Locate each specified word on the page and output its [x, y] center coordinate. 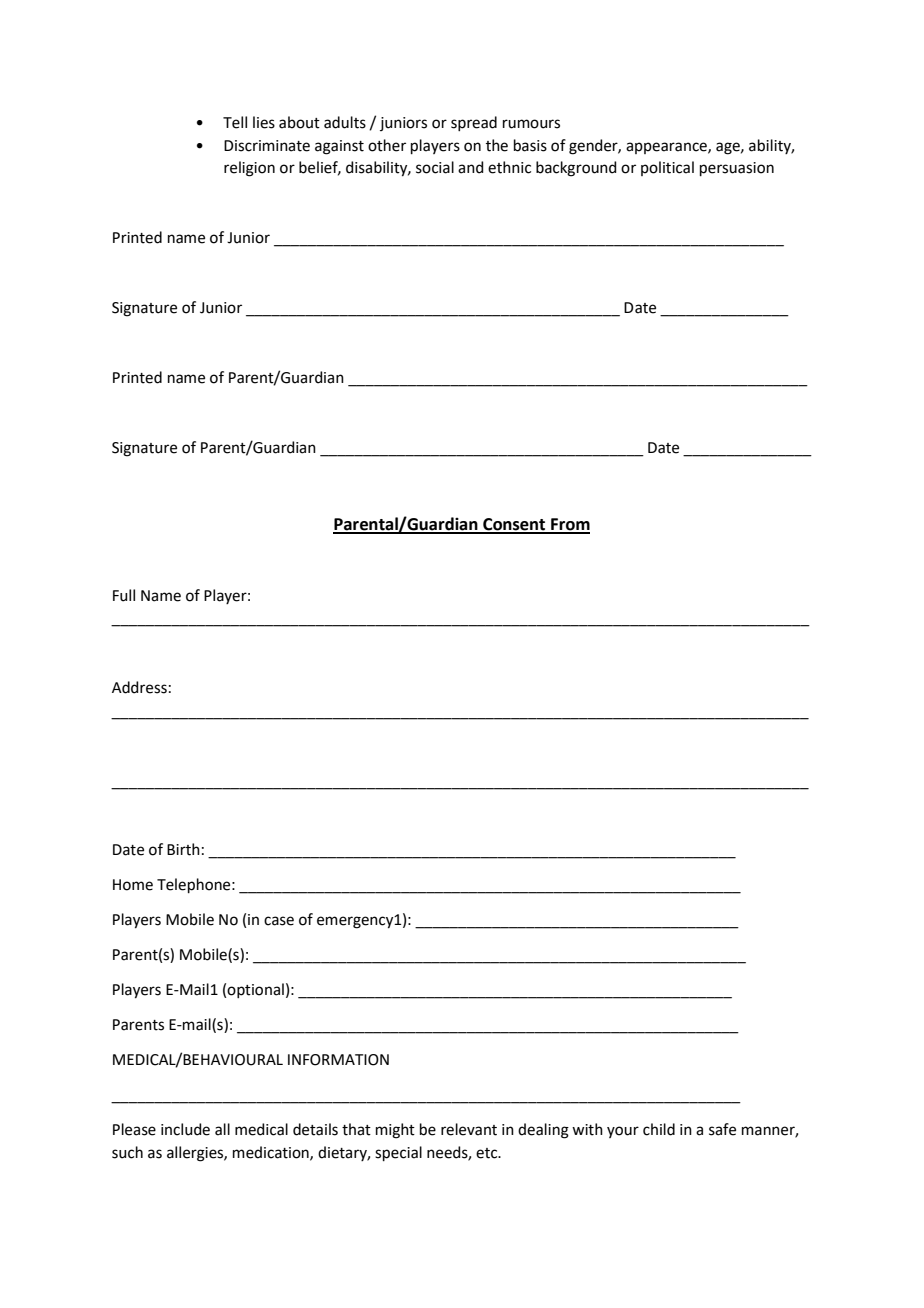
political [667, 168]
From [569, 525]
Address [139, 687]
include [185, 1129]
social [435, 167]
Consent [514, 525]
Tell [235, 122]
